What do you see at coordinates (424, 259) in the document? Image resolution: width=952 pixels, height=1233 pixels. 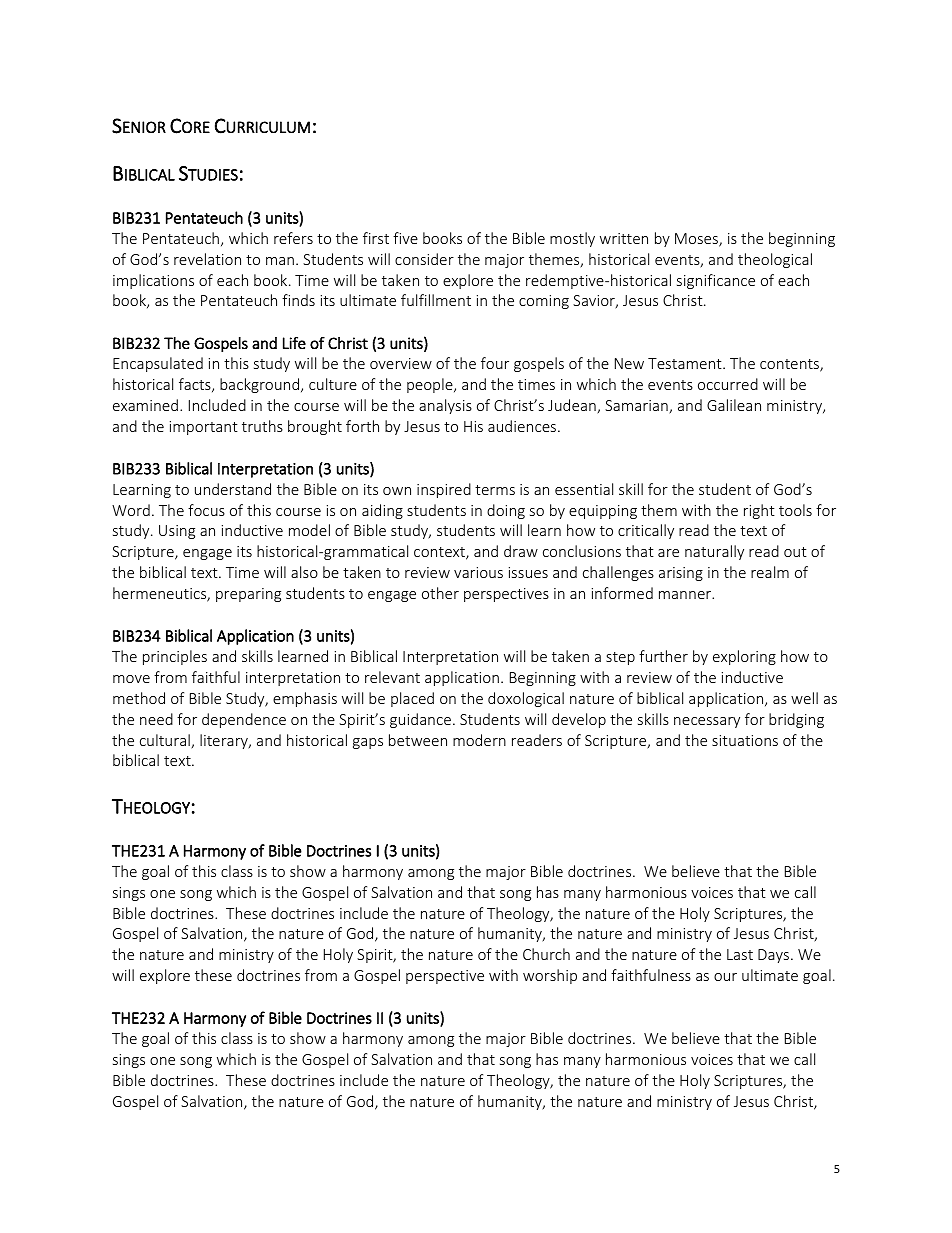 I see `consider` at bounding box center [424, 259].
